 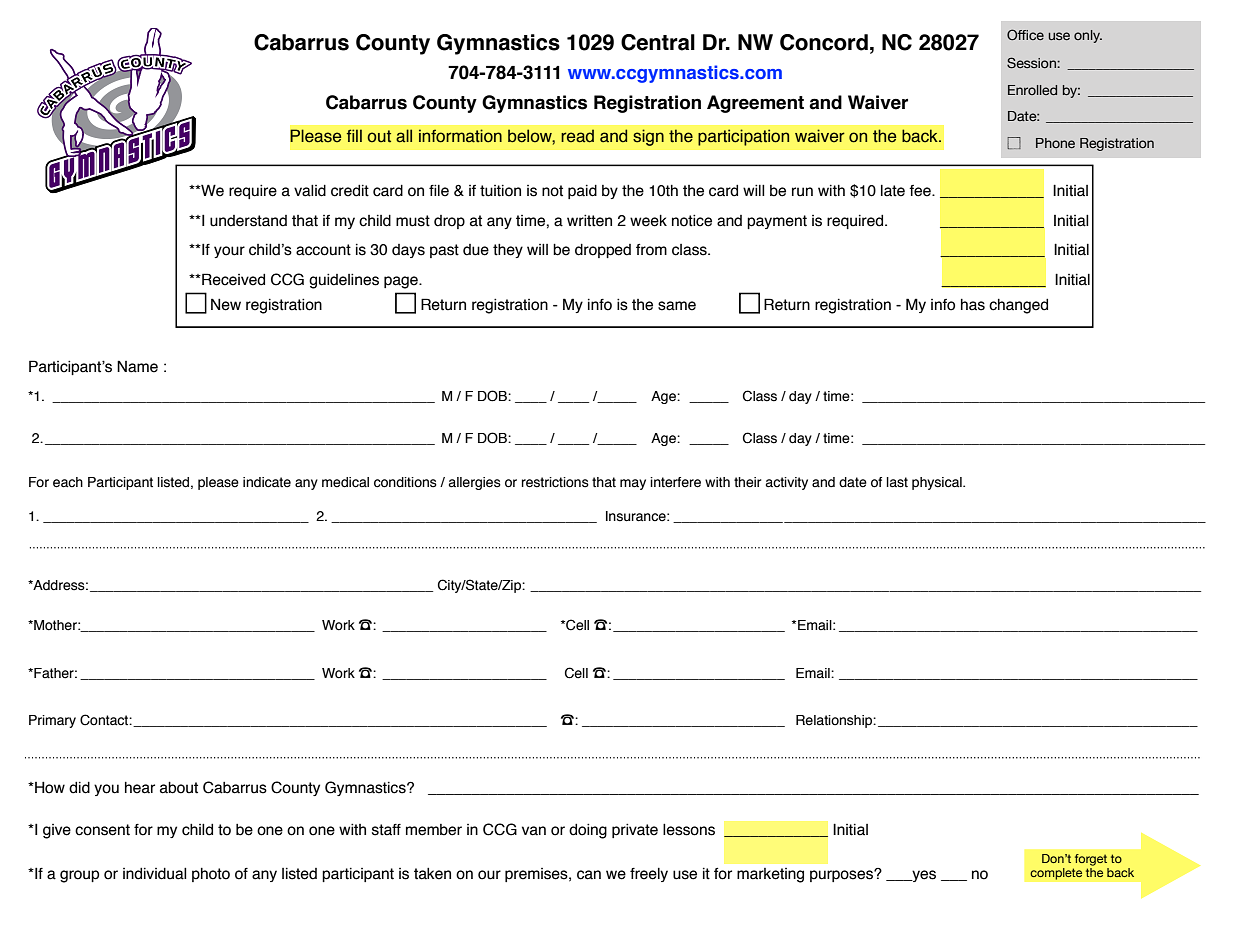 I want to click on indicate, so click(x=267, y=482).
